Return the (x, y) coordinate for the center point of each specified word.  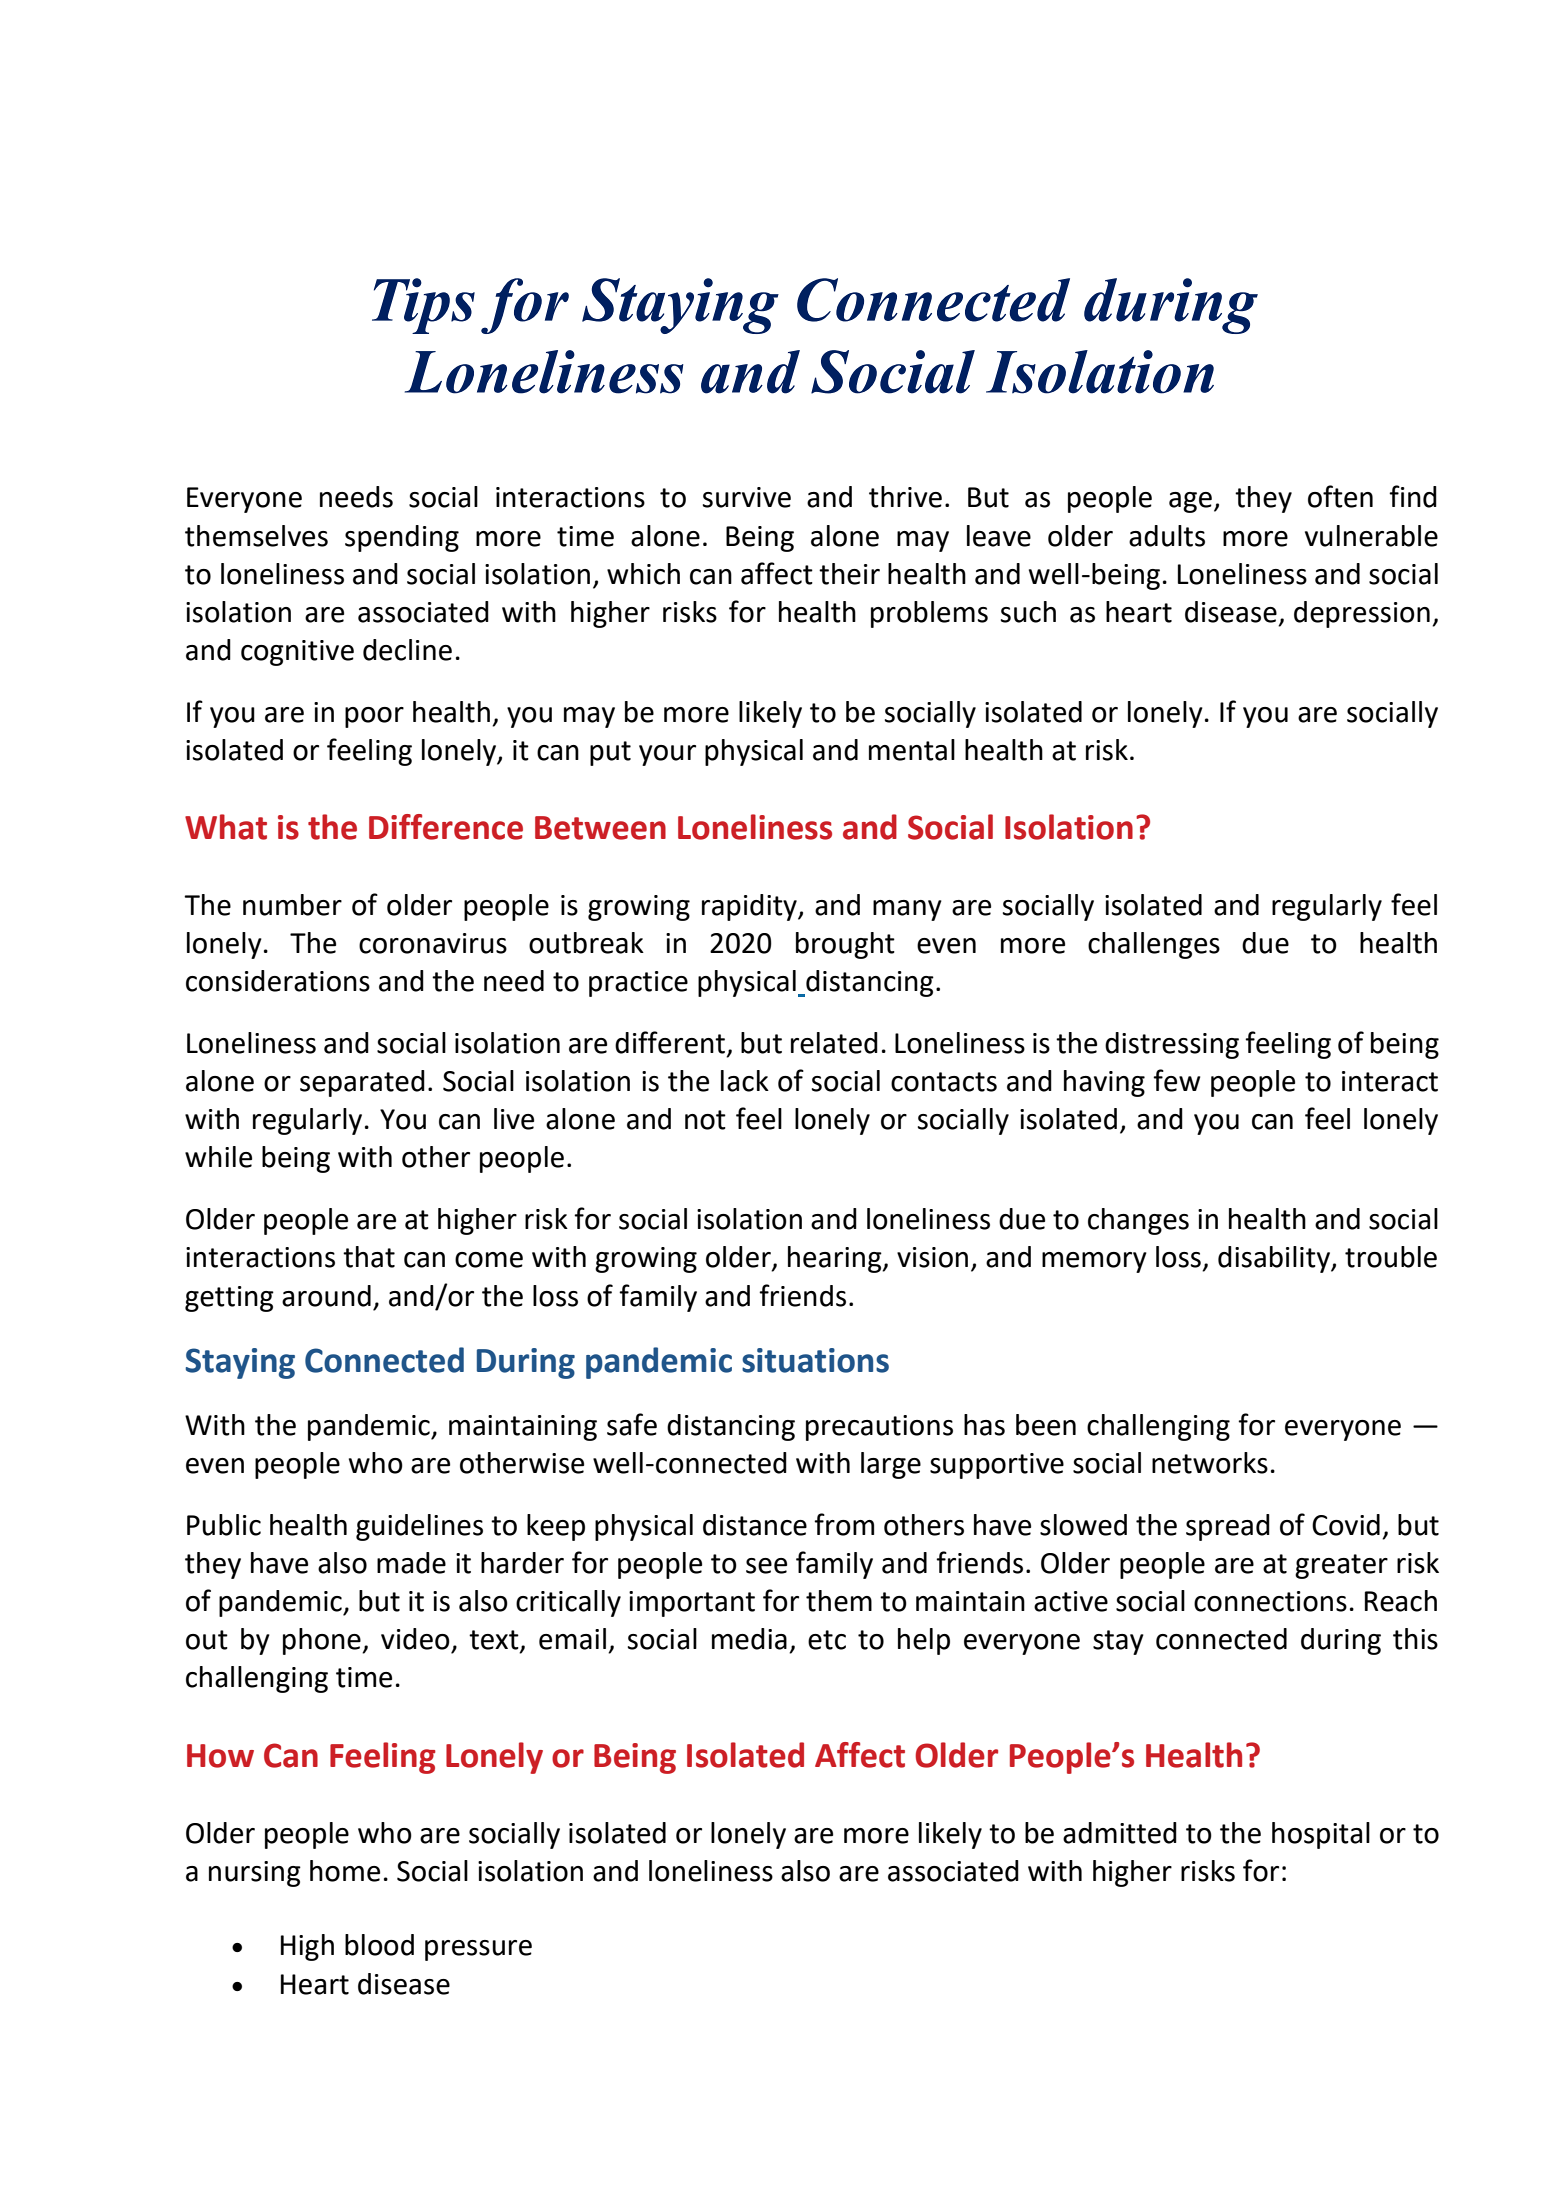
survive (747, 497)
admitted (1120, 1833)
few (1176, 1080)
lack (745, 1081)
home (345, 1871)
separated (362, 1083)
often (1340, 496)
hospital (1321, 1835)
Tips (423, 306)
